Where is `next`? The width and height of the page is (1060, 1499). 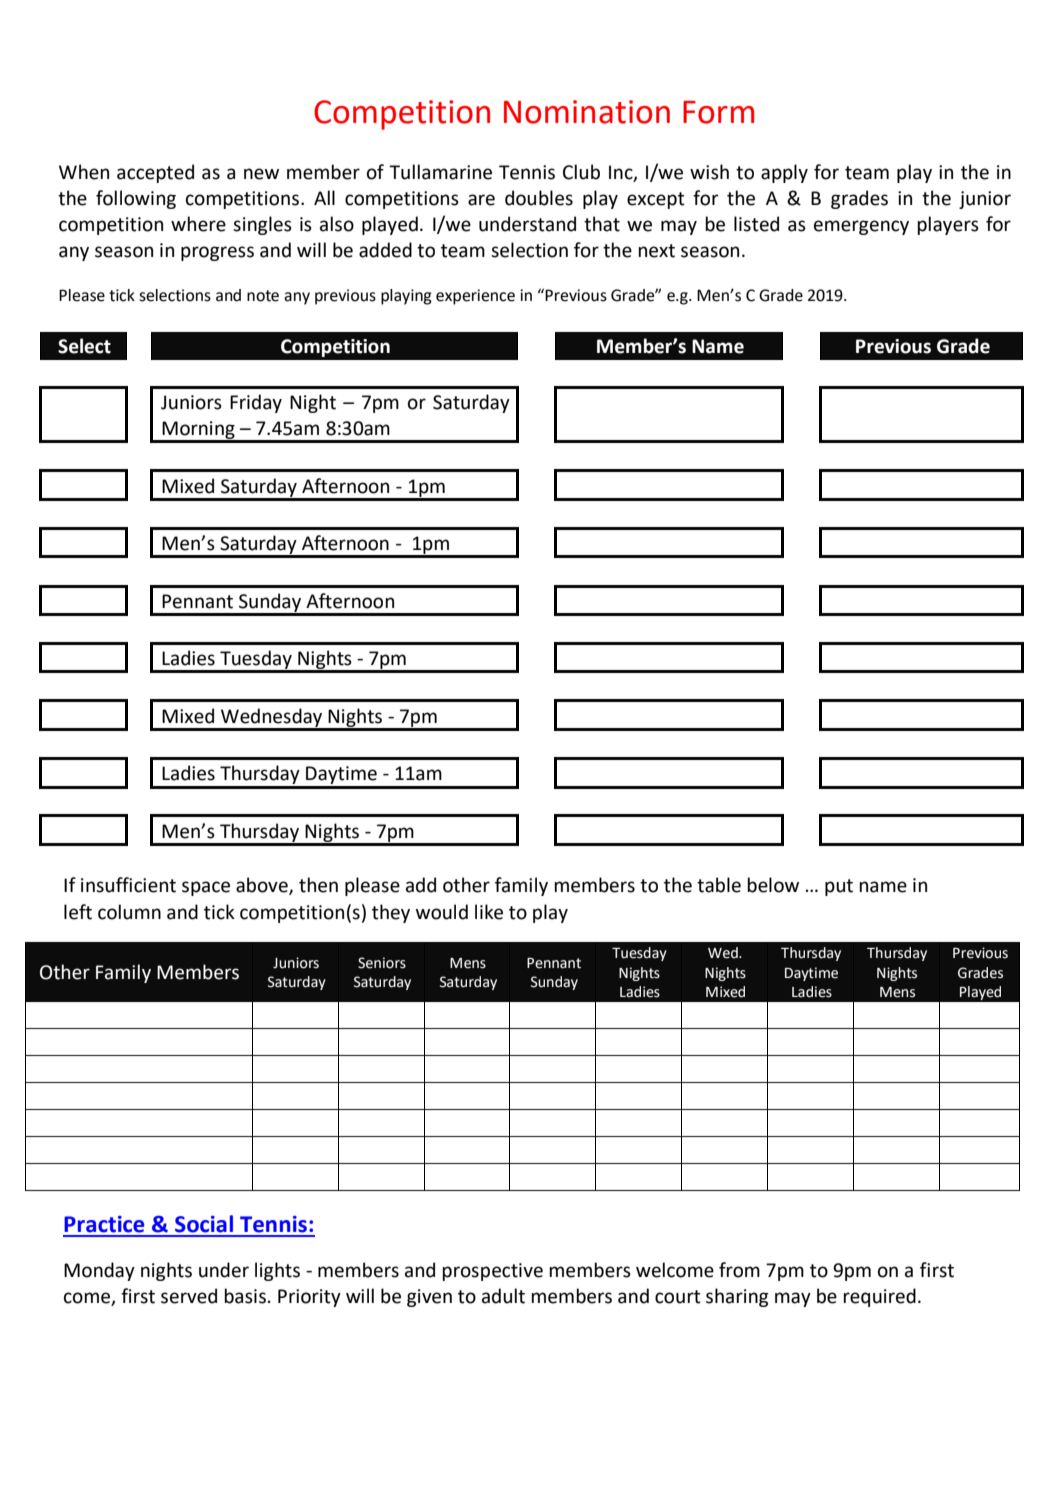 next is located at coordinates (656, 251).
